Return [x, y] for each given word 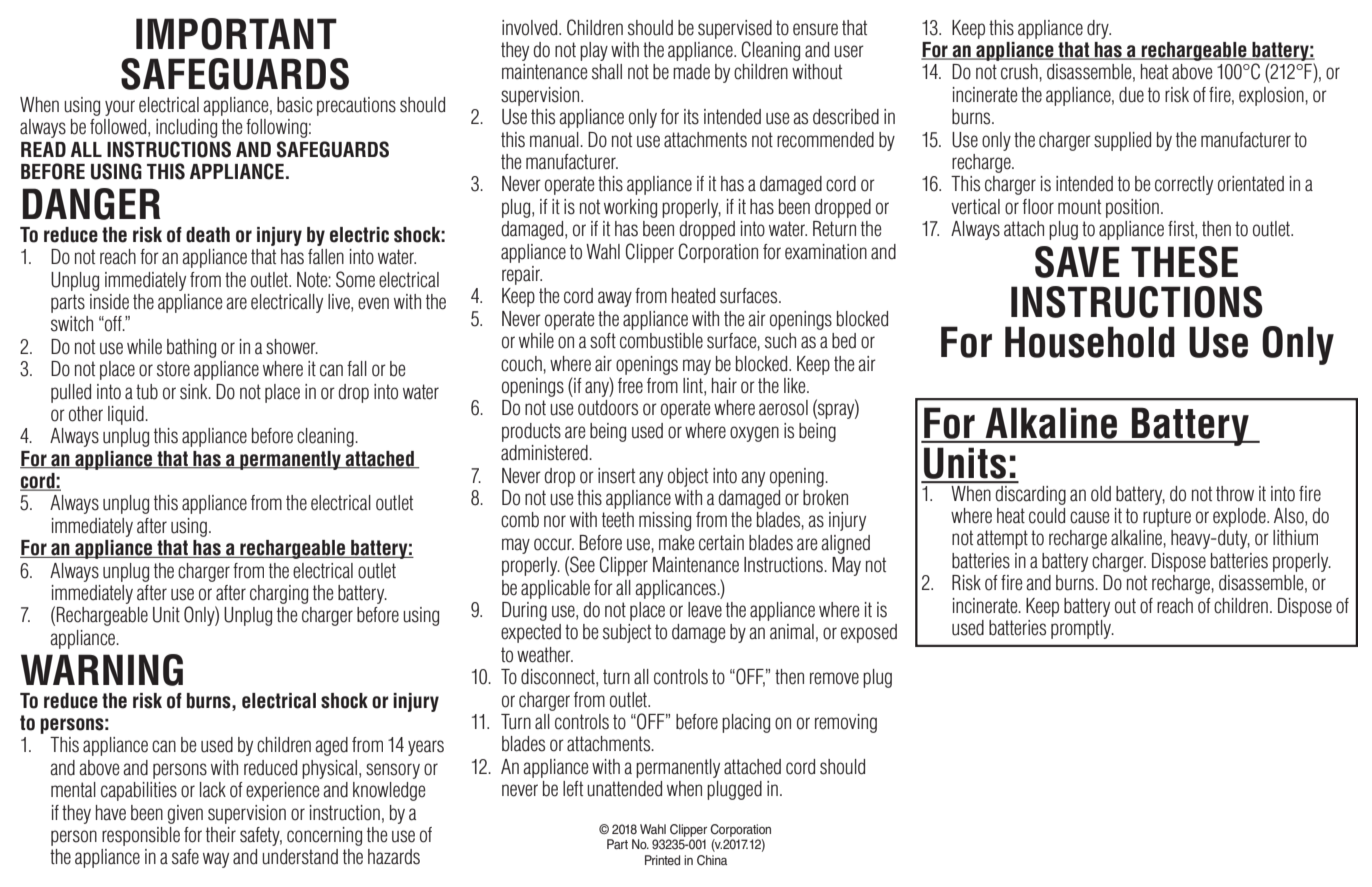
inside [109, 302]
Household [1090, 342]
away [615, 299]
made [691, 72]
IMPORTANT [236, 34]
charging [279, 594]
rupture [1167, 517]
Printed [662, 860]
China [712, 860]
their [221, 835]
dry [1099, 29]
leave [705, 610]
